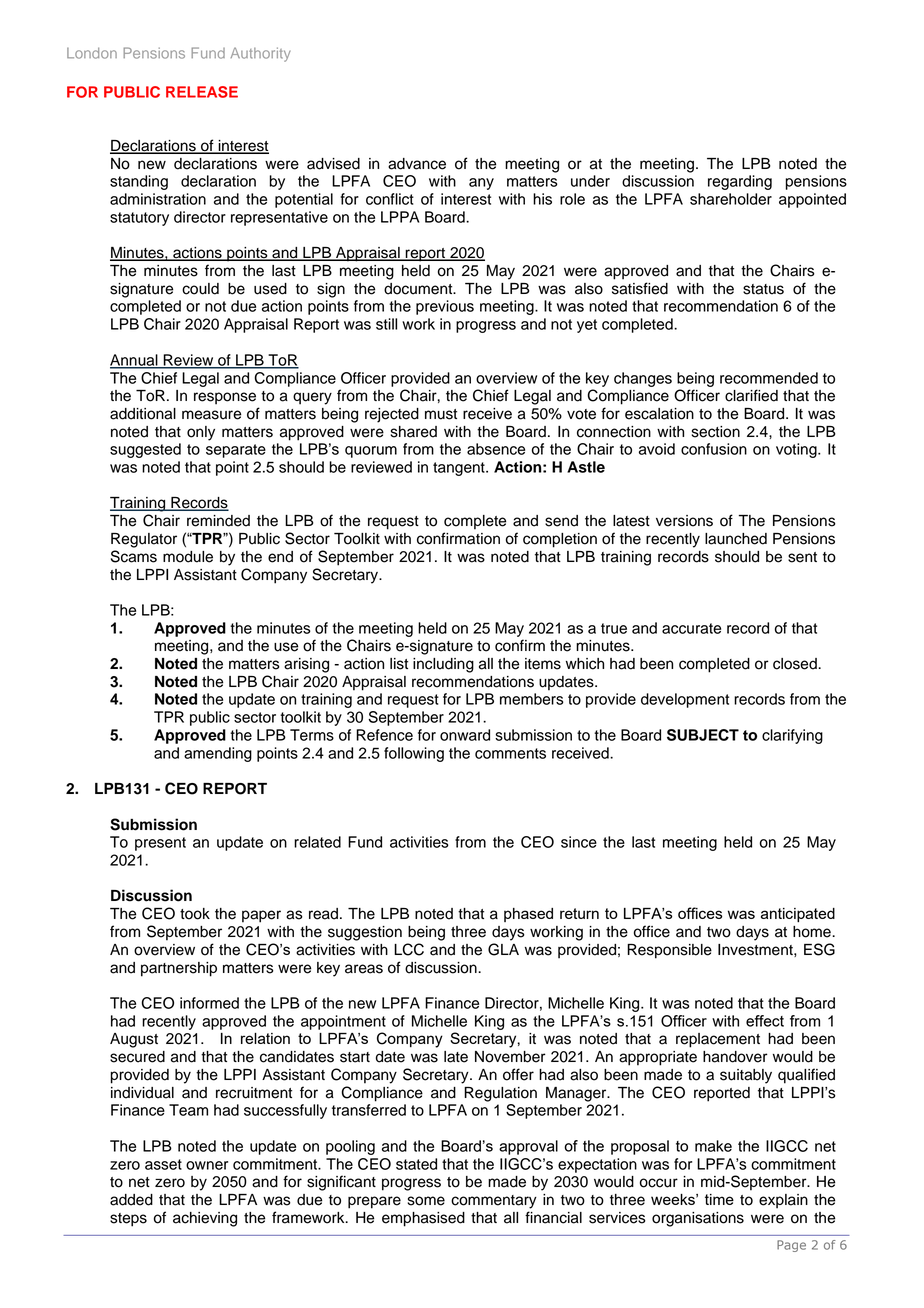 The height and width of the screenshot is (1308, 924). Describe the element at coordinates (202, 92) in the screenshot. I see `RELEASE` at that location.
